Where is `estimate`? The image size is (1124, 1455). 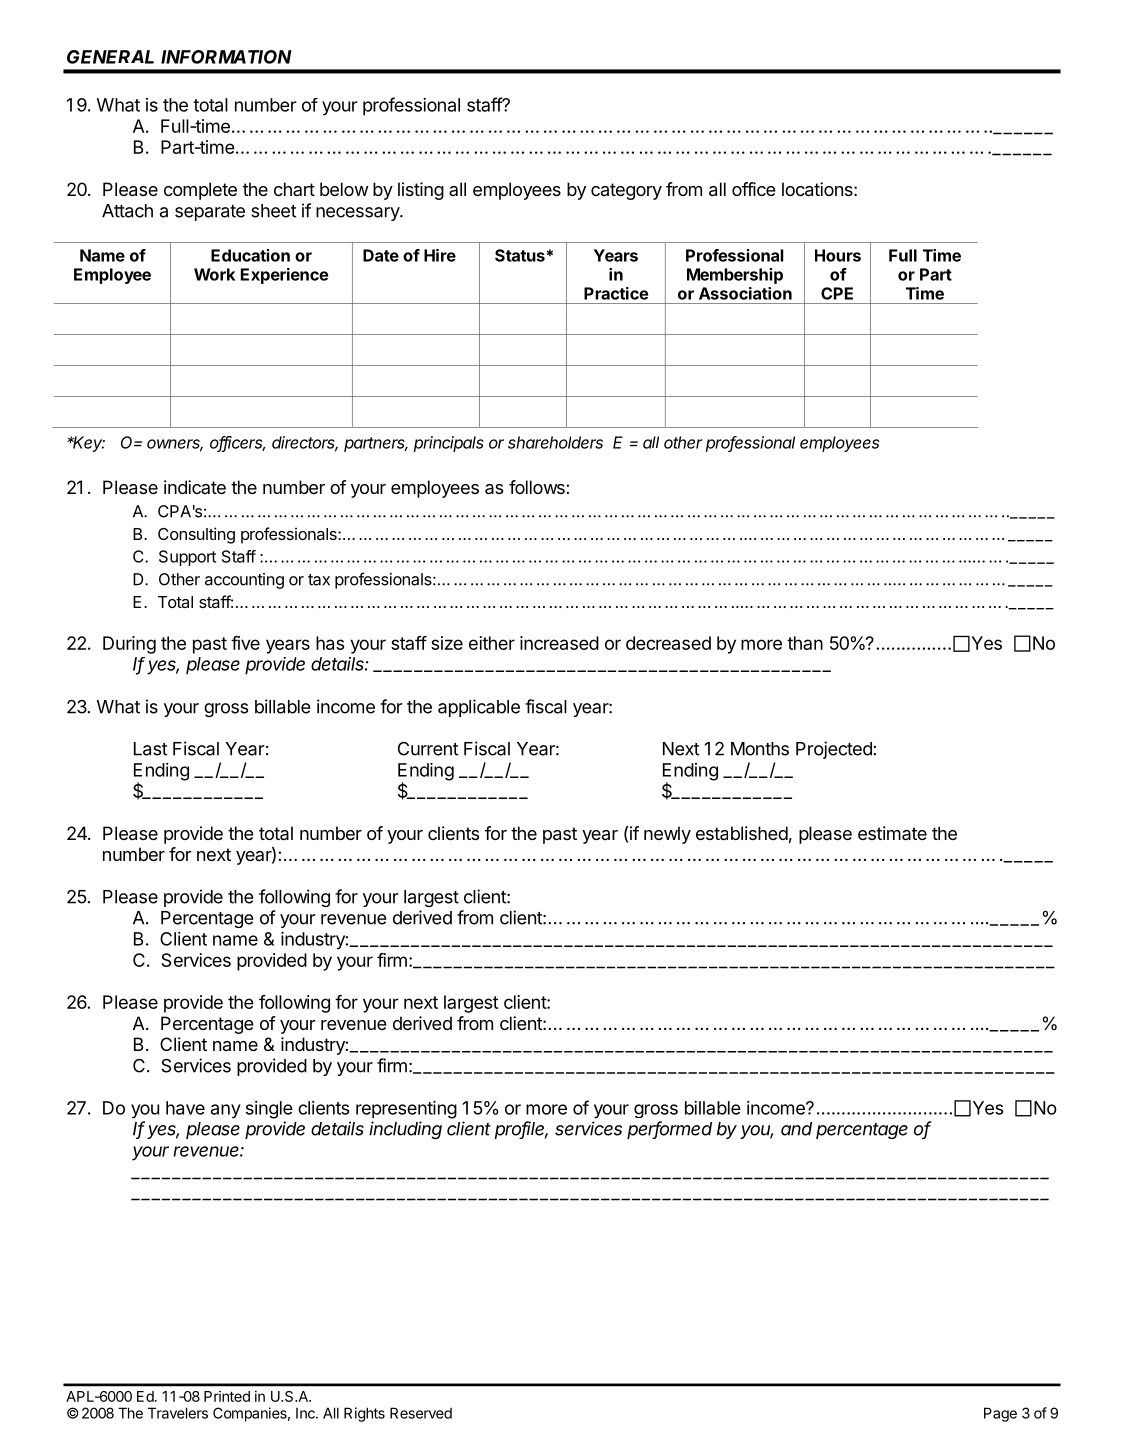 estimate is located at coordinates (892, 833).
